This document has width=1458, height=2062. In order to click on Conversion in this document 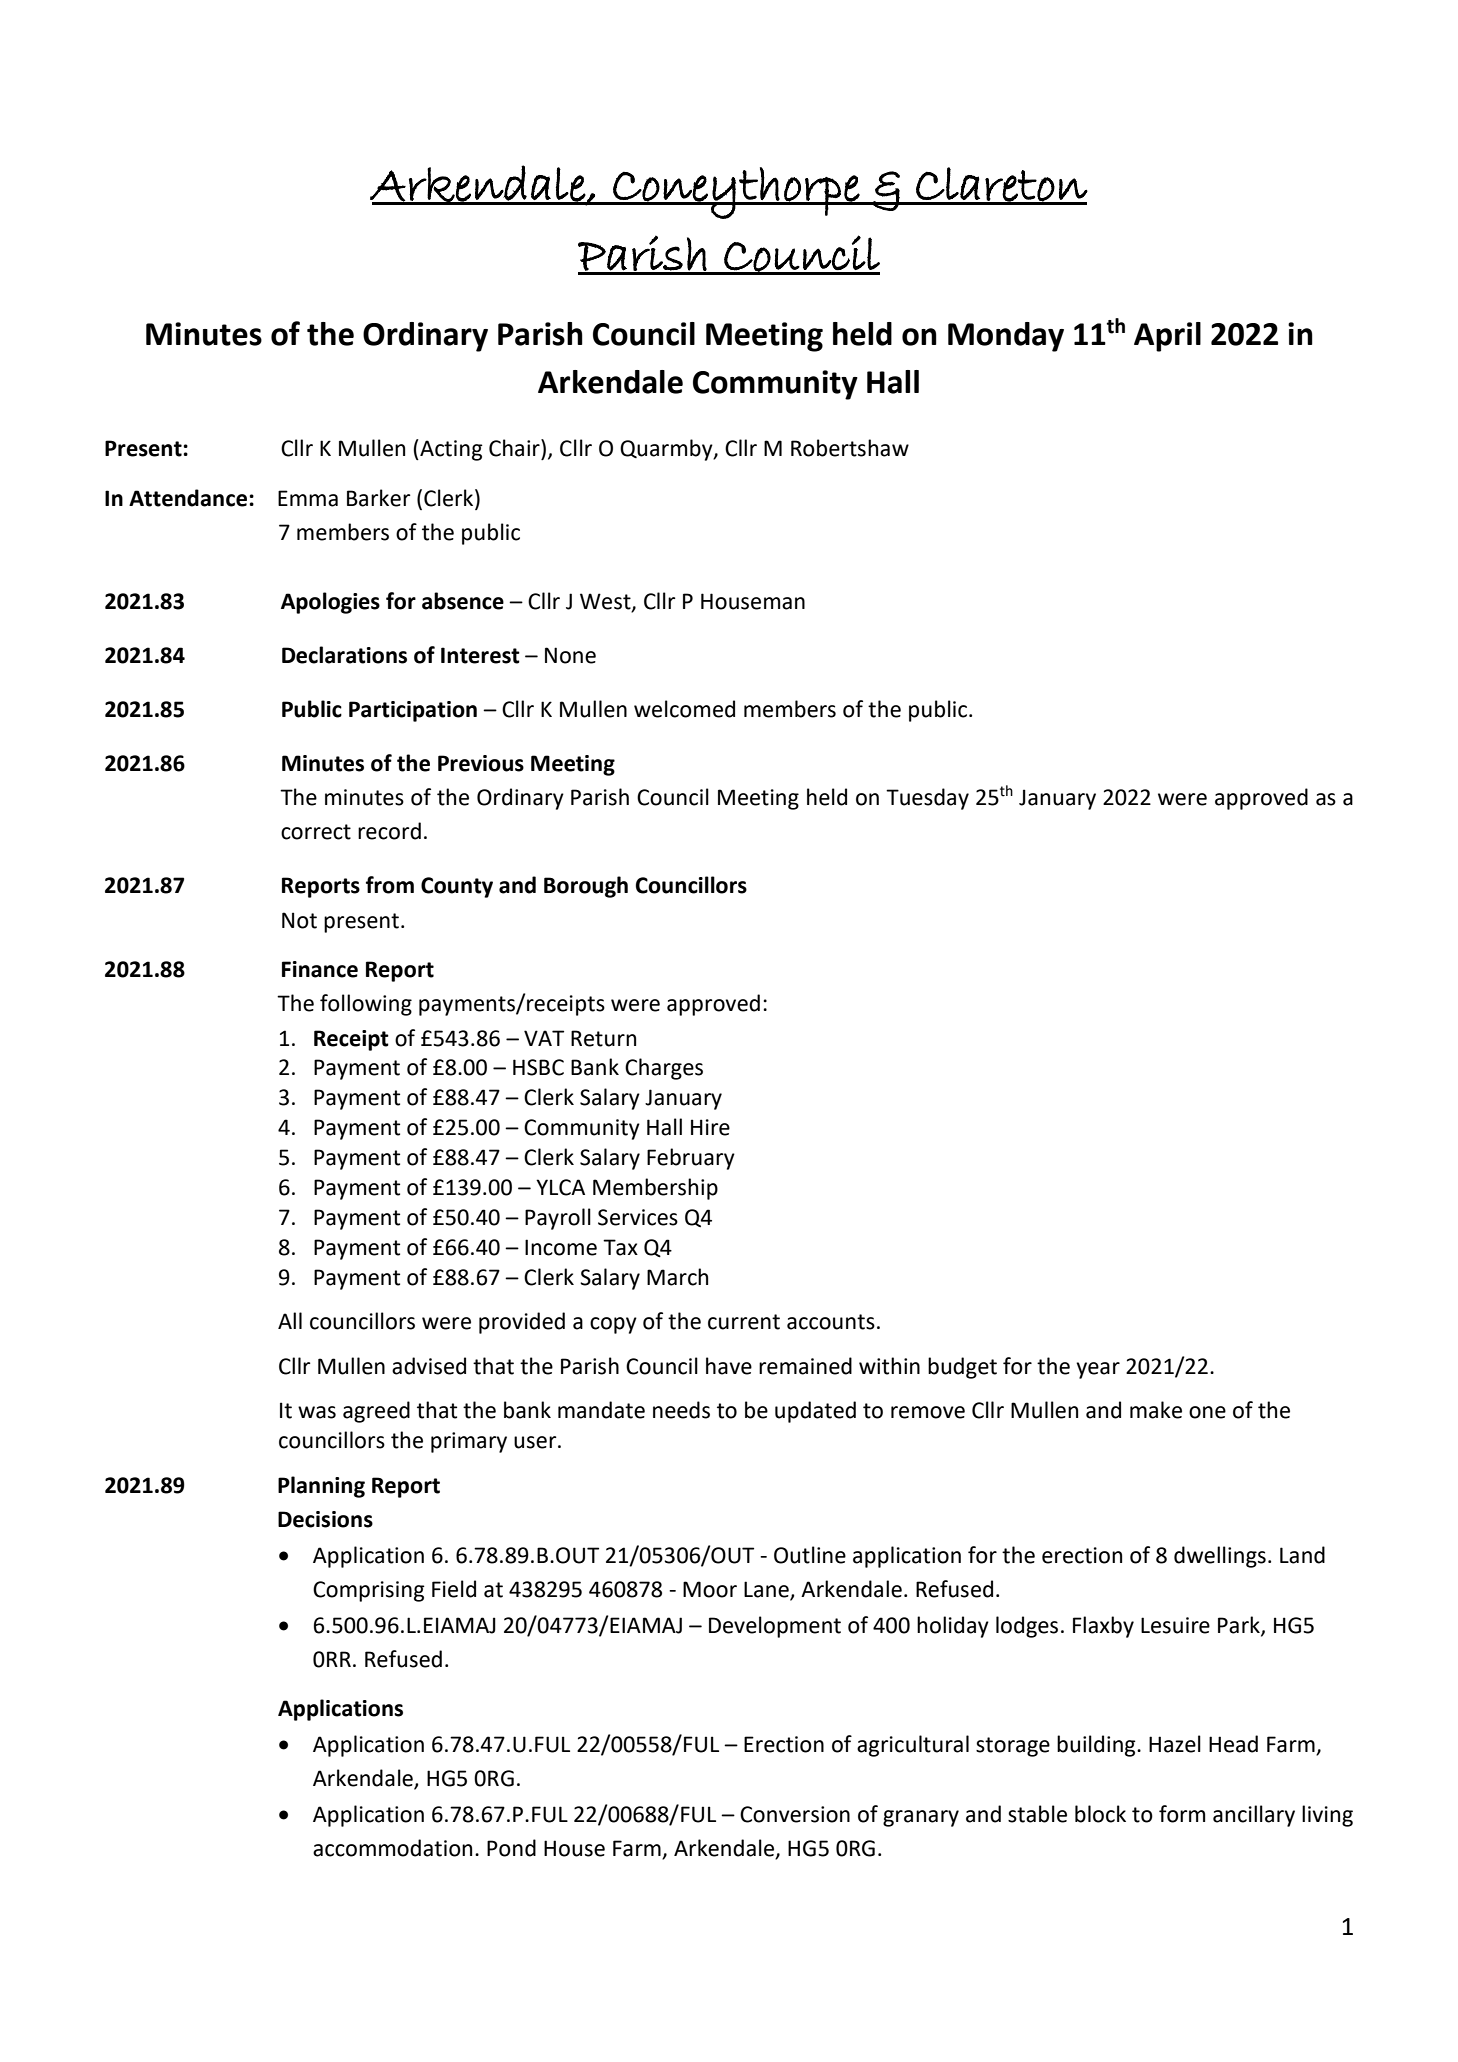, I will do `click(795, 1814)`.
